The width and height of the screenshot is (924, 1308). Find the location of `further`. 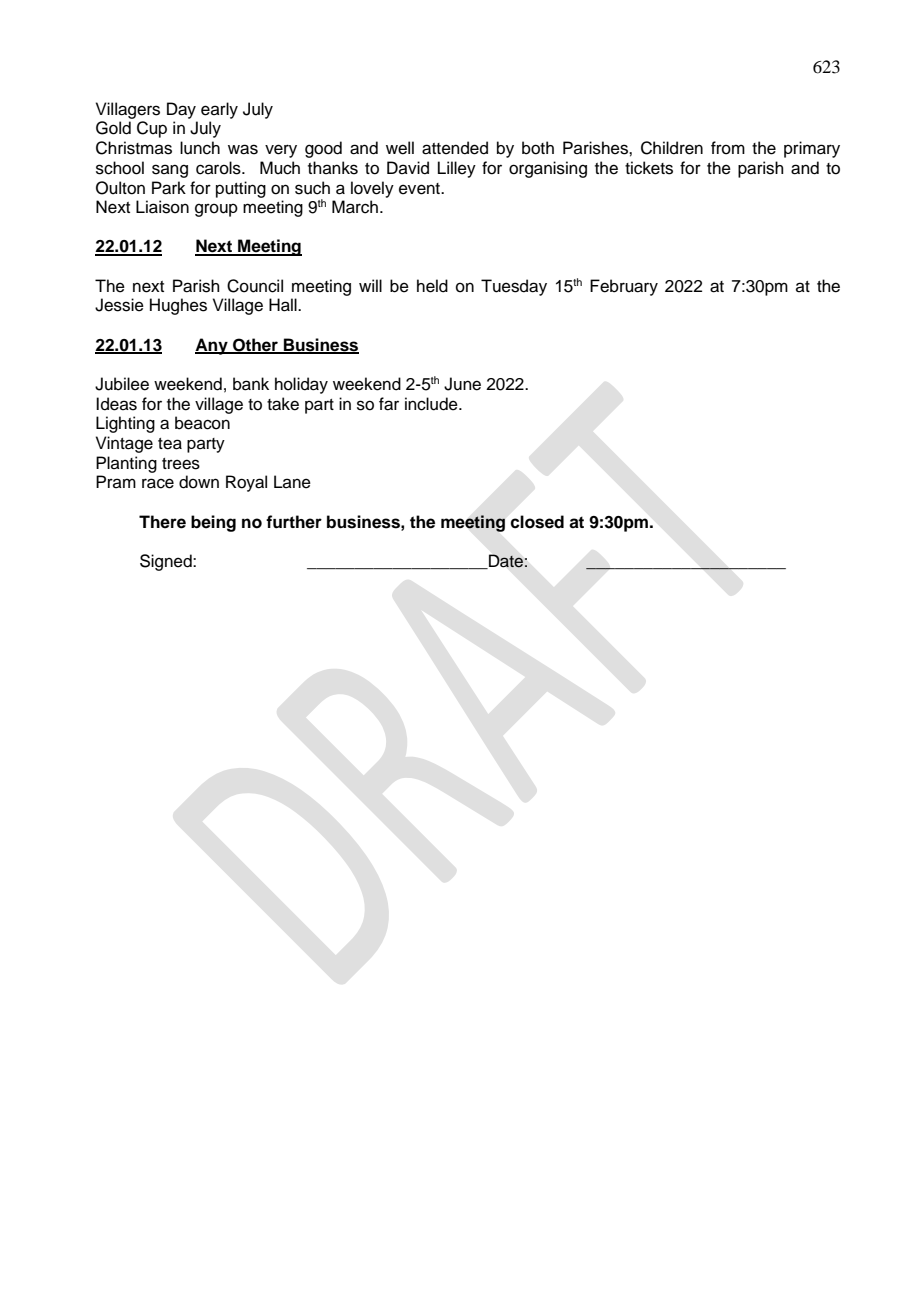

further is located at coordinates (294, 522).
